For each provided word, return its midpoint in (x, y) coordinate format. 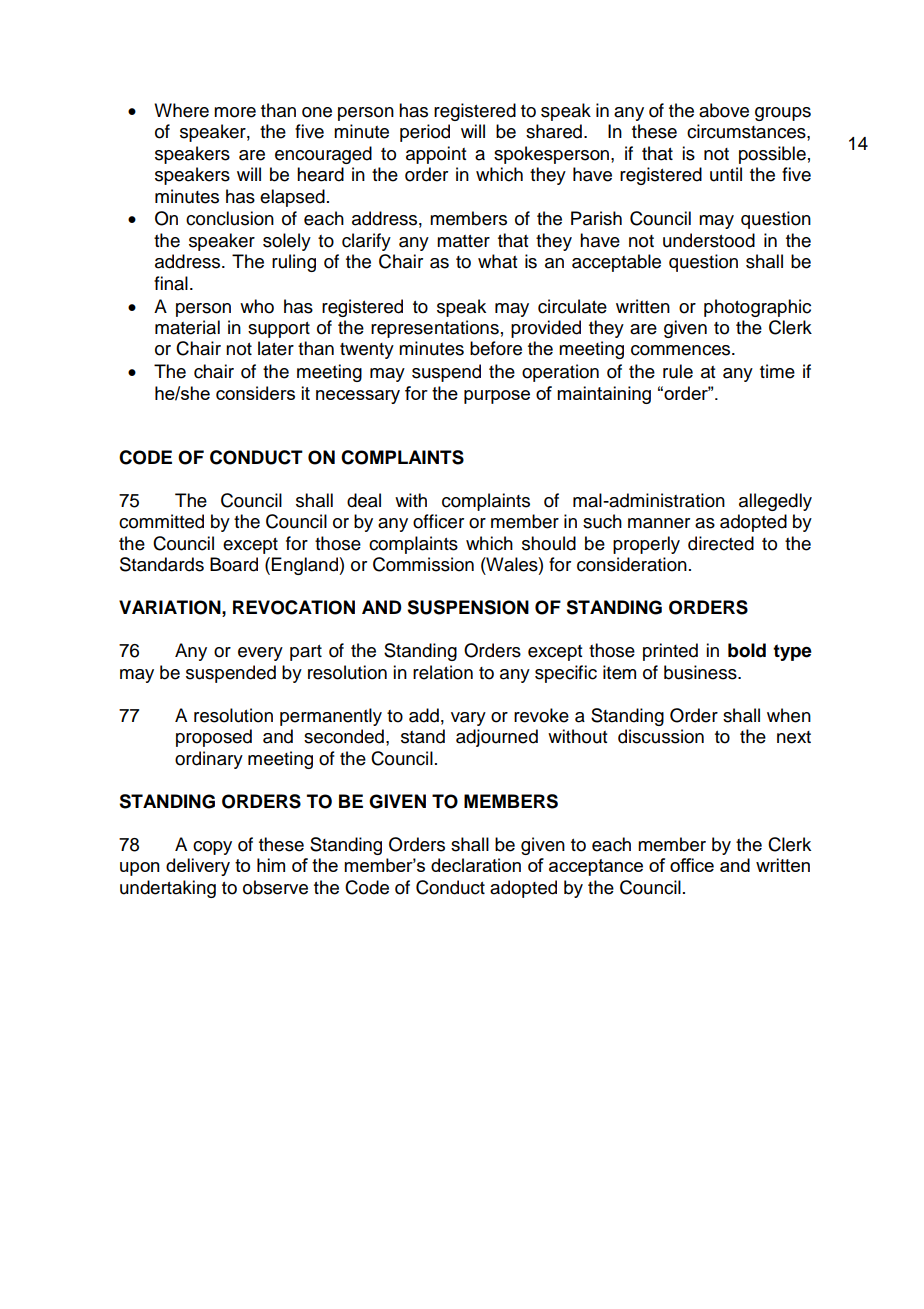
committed (161, 521)
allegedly (775, 502)
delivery (198, 867)
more (235, 112)
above (724, 110)
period (425, 133)
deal (364, 500)
